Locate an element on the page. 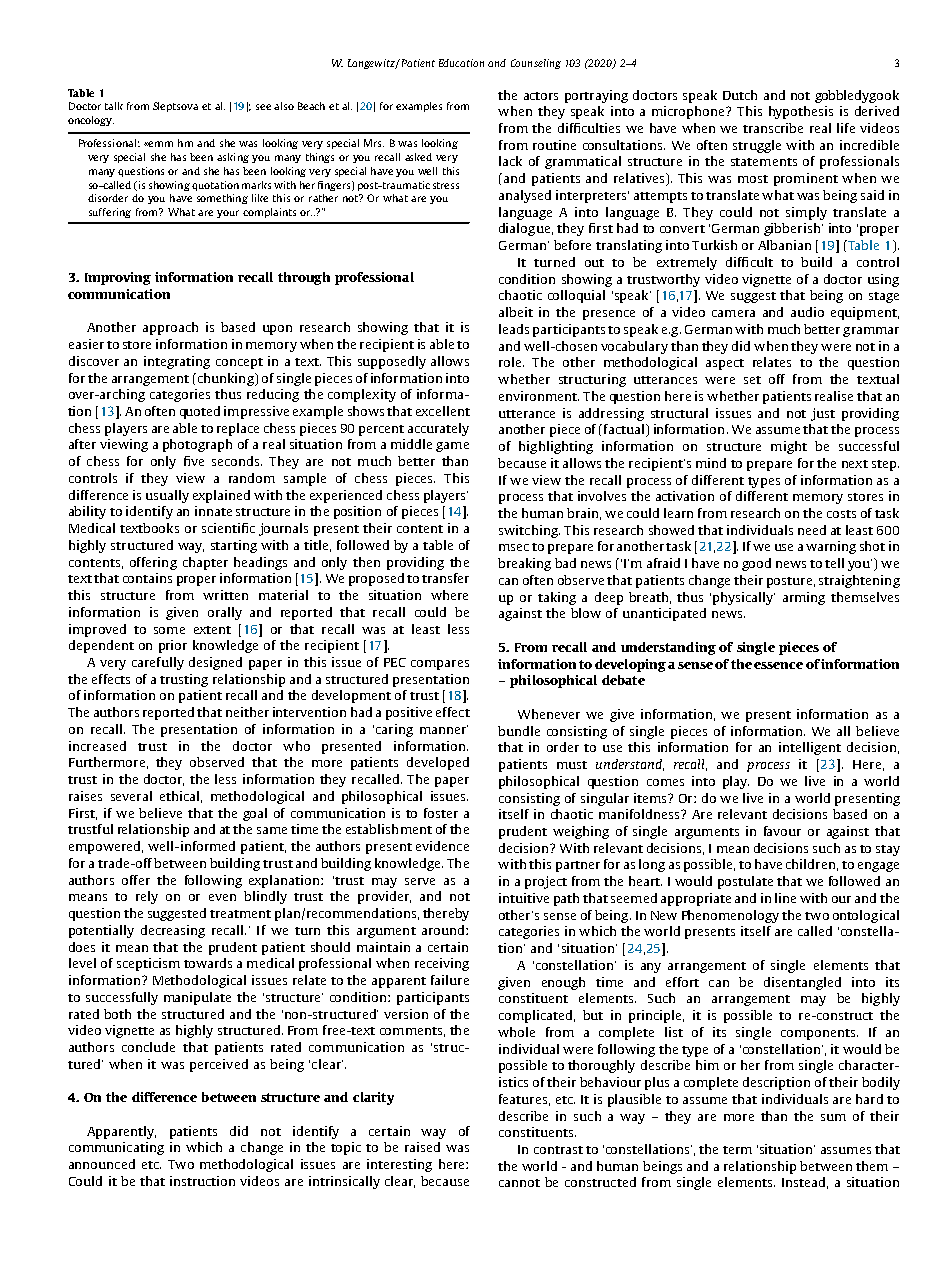 Image resolution: width=952 pixels, height=1270 pixels. role is located at coordinates (511, 362).
